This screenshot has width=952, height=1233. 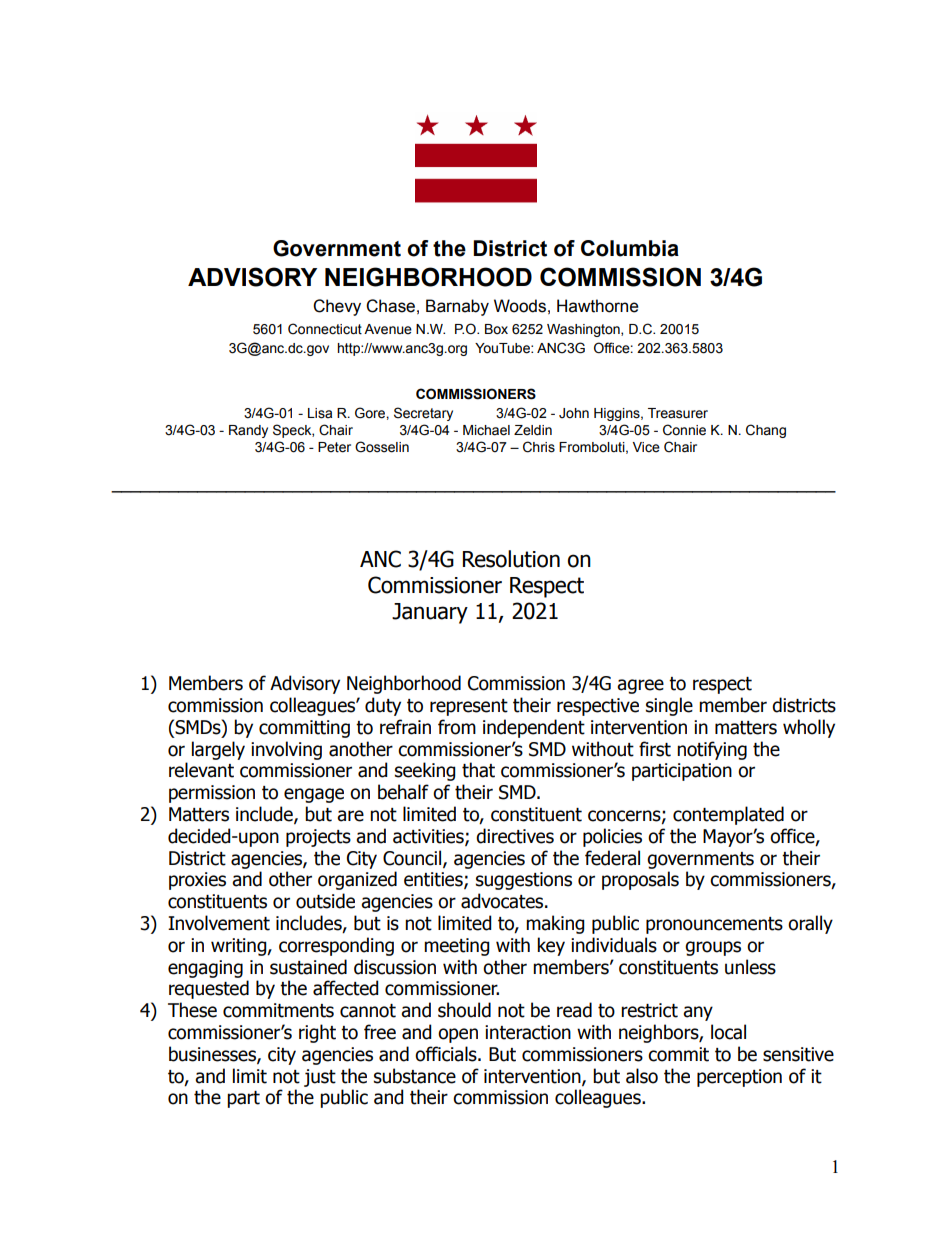 I want to click on businesses, so click(x=213, y=1054).
